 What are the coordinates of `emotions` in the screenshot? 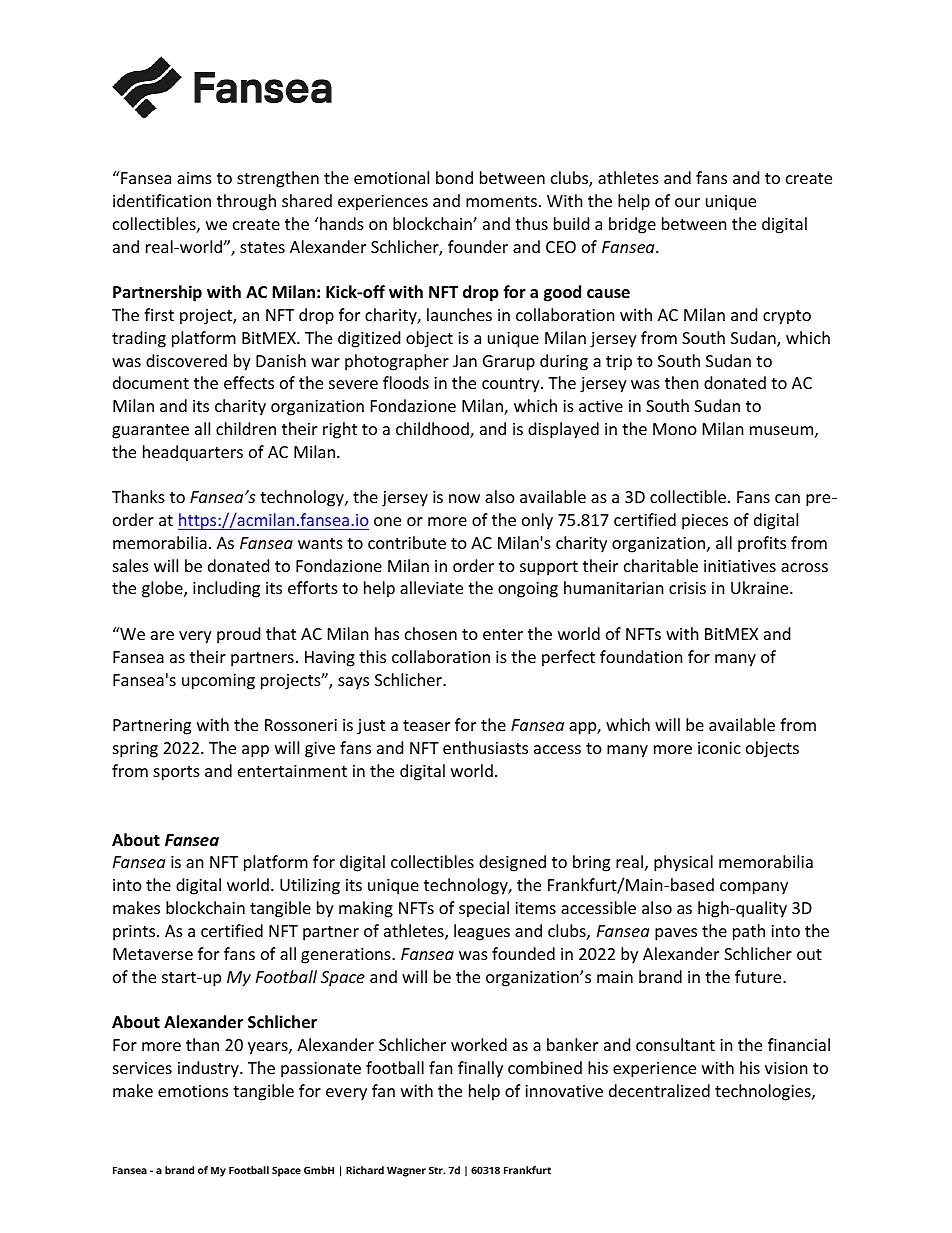 It's located at (193, 1091).
